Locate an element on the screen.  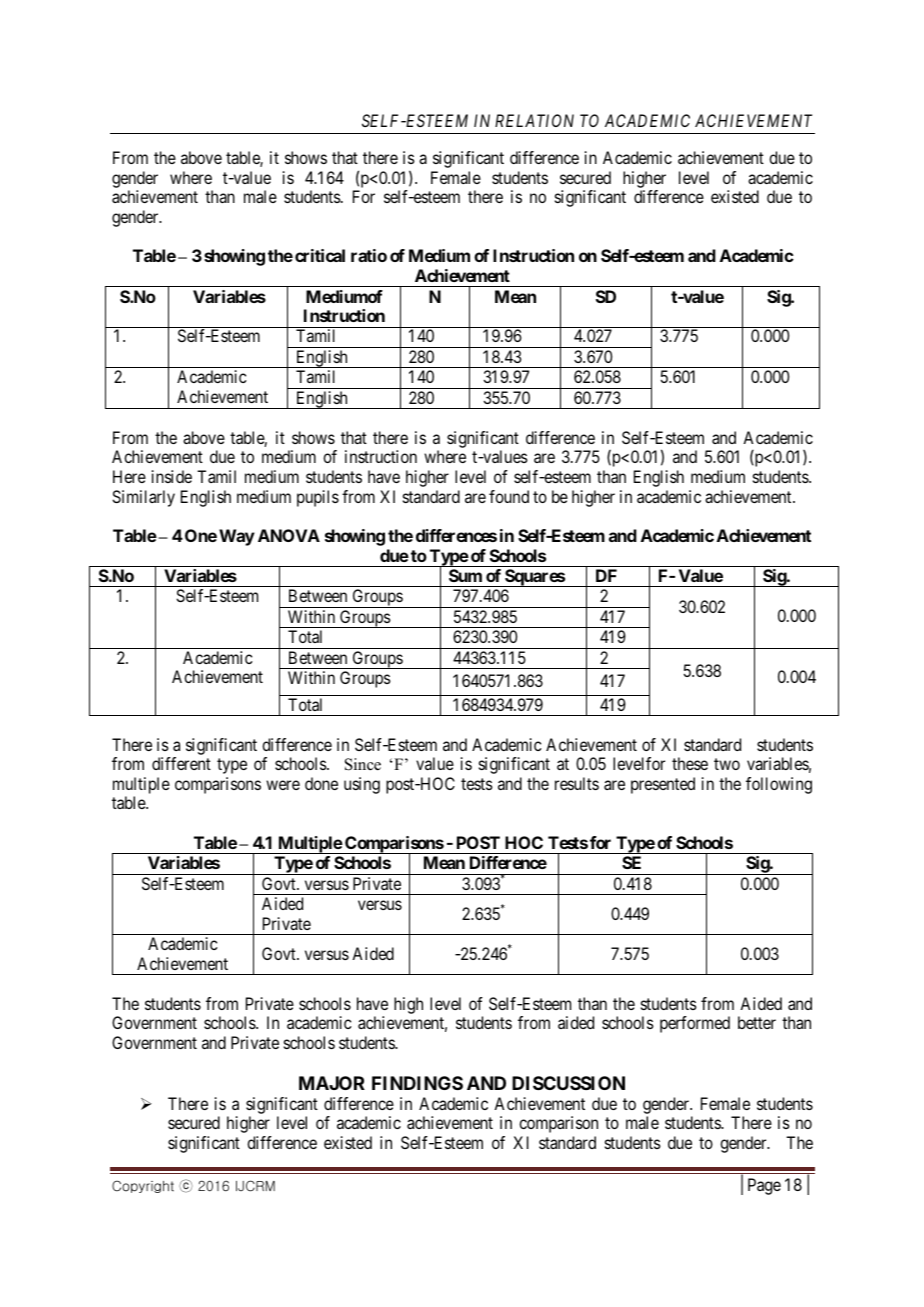
using is located at coordinates (362, 785).
